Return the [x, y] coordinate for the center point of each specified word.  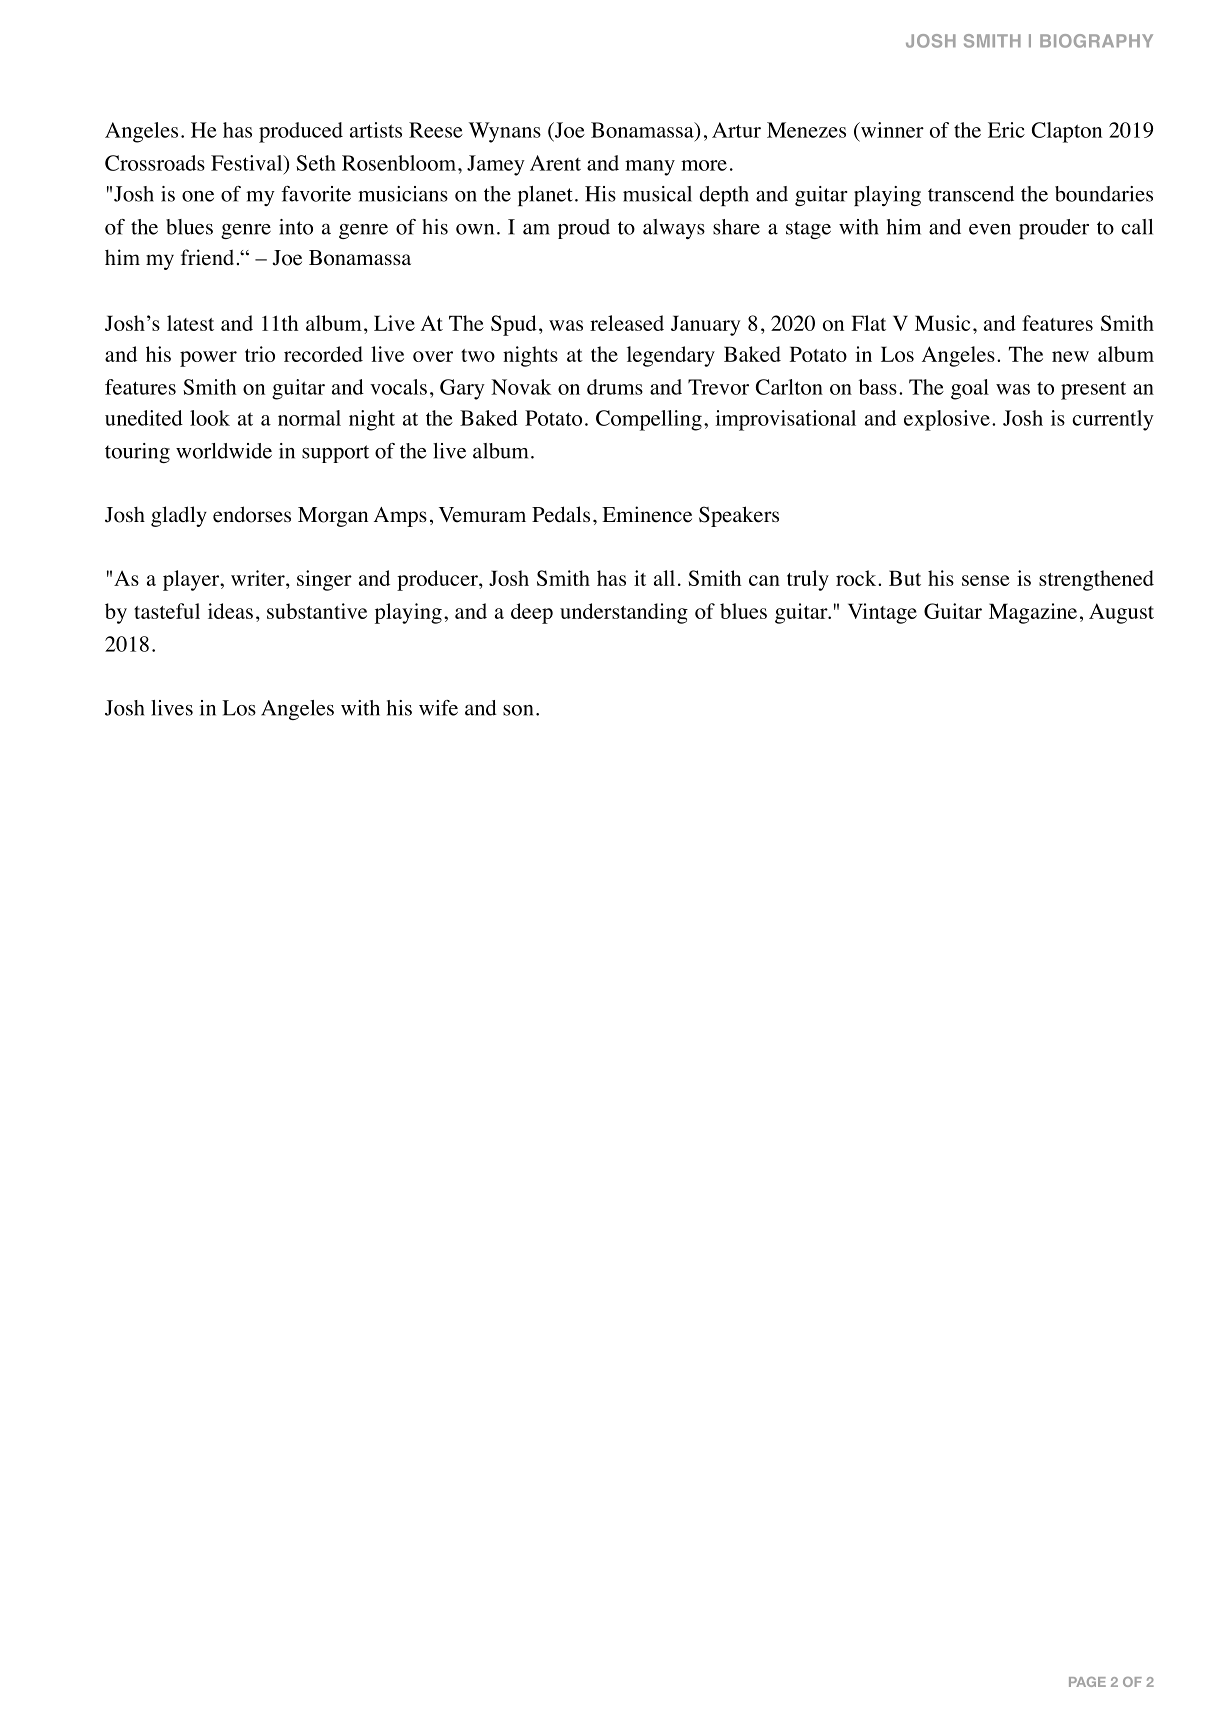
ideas [230, 611]
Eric [1006, 130]
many [650, 168]
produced [301, 132]
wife [438, 708]
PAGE [1087, 1682]
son [518, 710]
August [1121, 613]
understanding [624, 613]
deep [532, 613]
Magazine [1033, 613]
